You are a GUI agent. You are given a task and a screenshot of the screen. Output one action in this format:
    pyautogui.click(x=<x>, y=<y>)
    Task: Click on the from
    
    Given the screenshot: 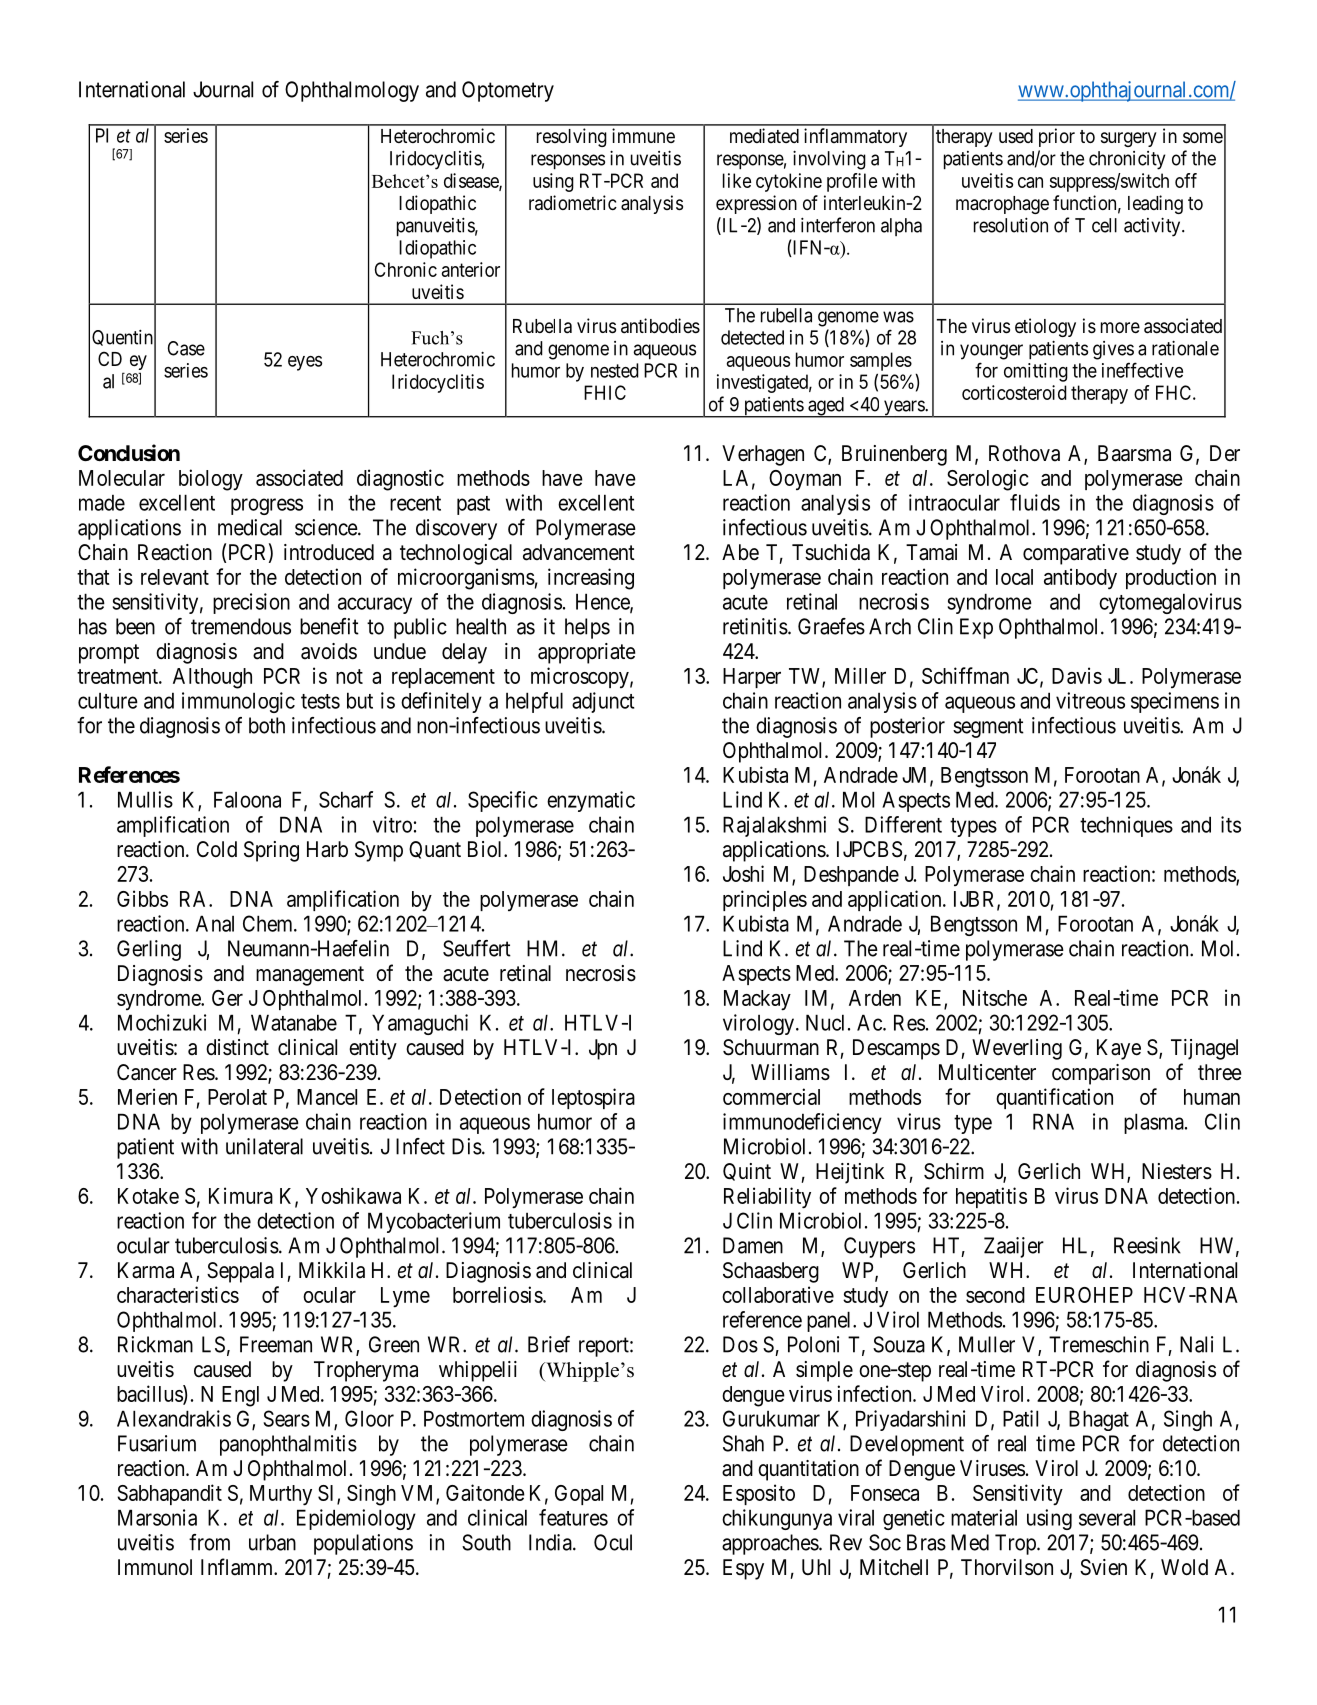 What is the action you would take?
    pyautogui.click(x=209, y=1542)
